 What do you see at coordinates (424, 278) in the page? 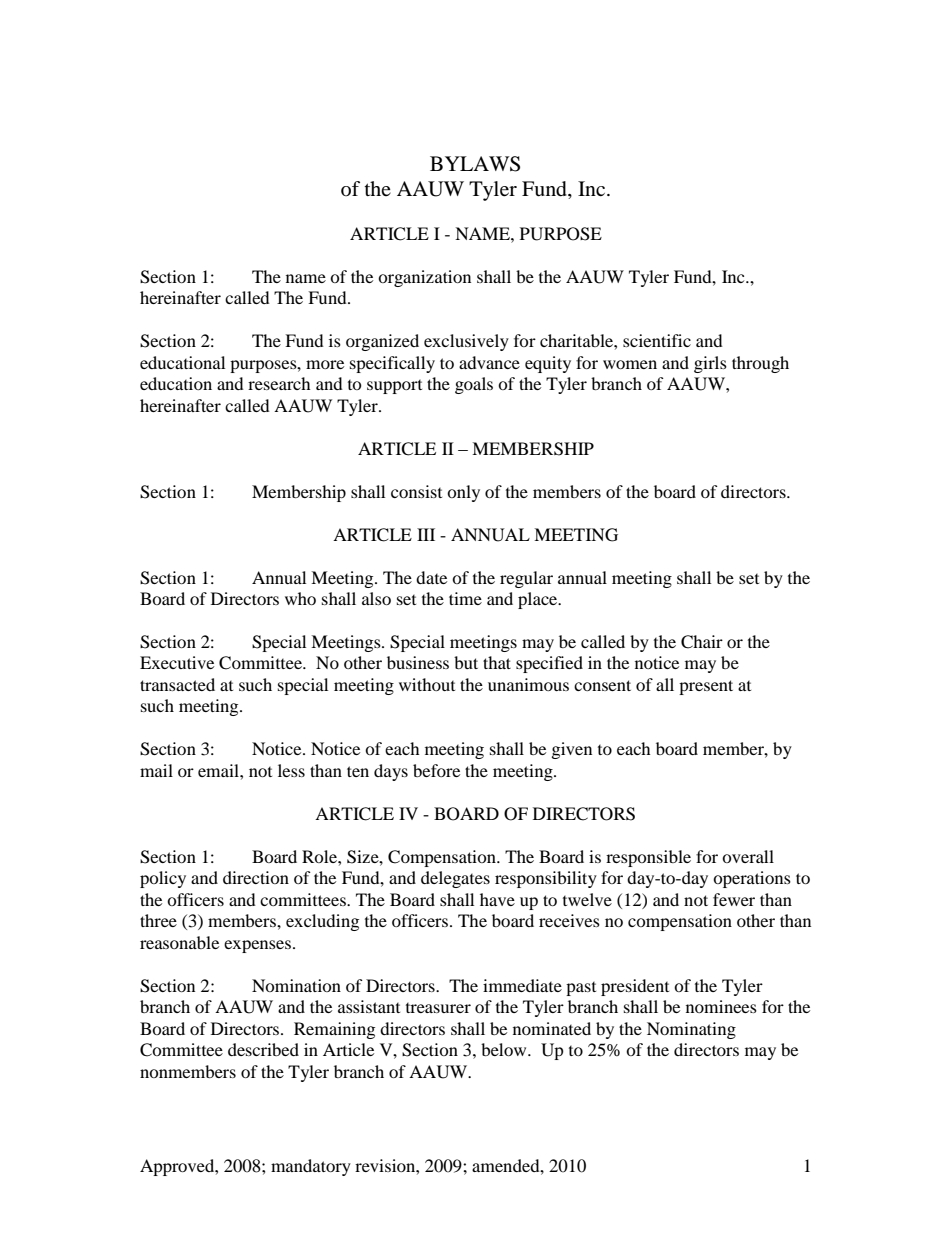
I see `organization` at bounding box center [424, 278].
